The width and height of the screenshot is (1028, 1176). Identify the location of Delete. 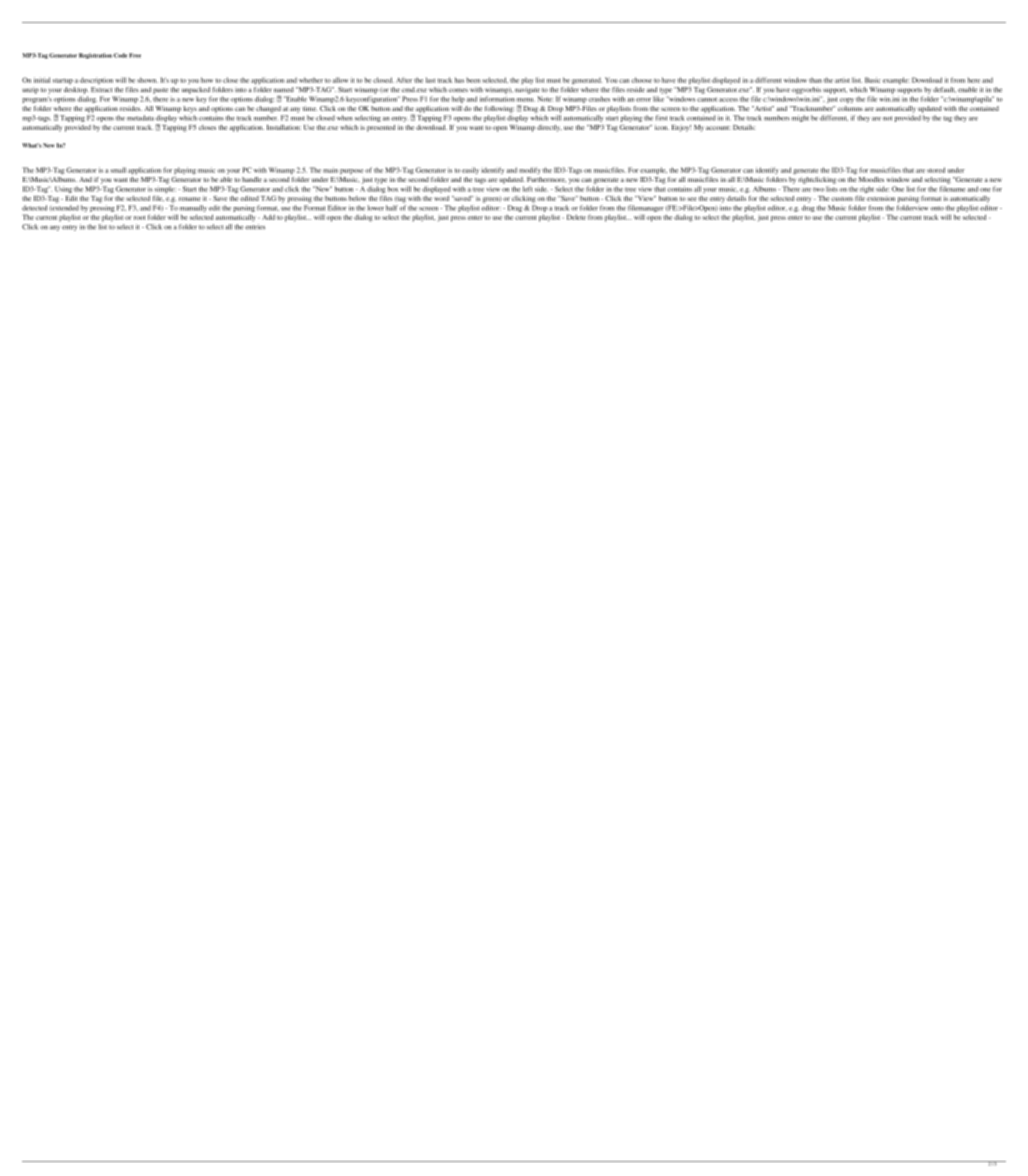
(576, 217).
